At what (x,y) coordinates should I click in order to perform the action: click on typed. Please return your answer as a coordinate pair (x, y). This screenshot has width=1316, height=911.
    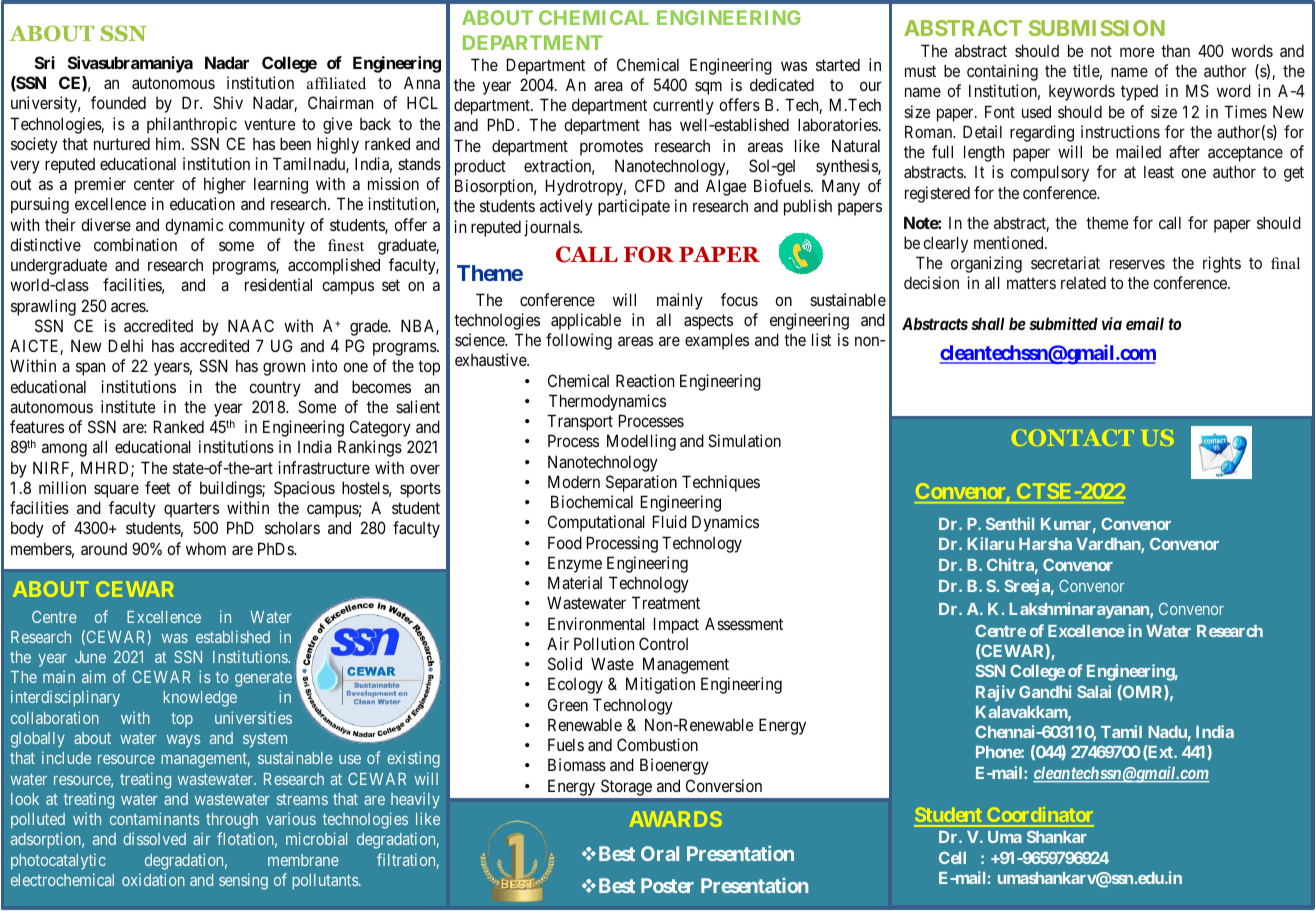
    Looking at the image, I should click on (1139, 93).
